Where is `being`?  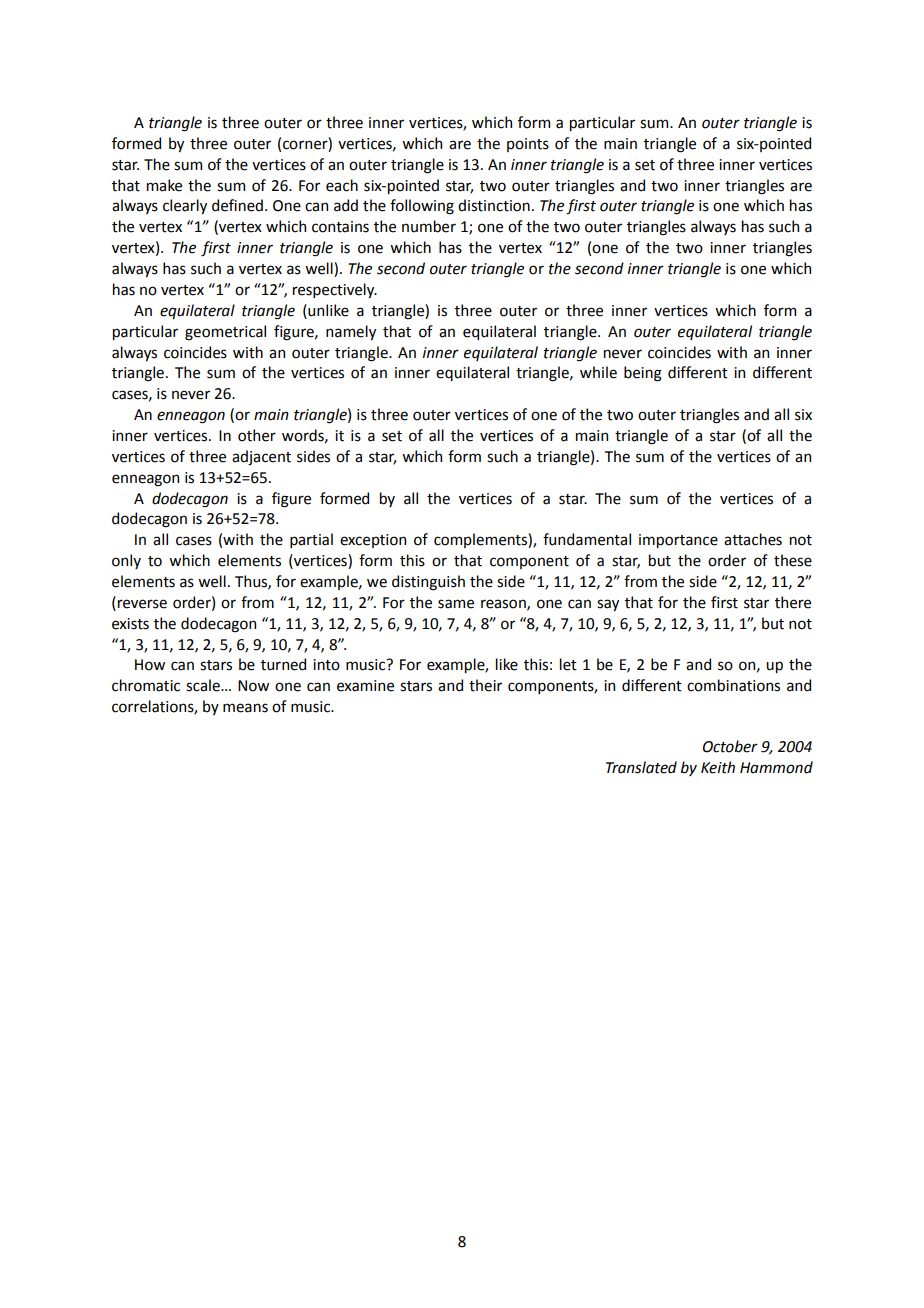 being is located at coordinates (643, 374).
